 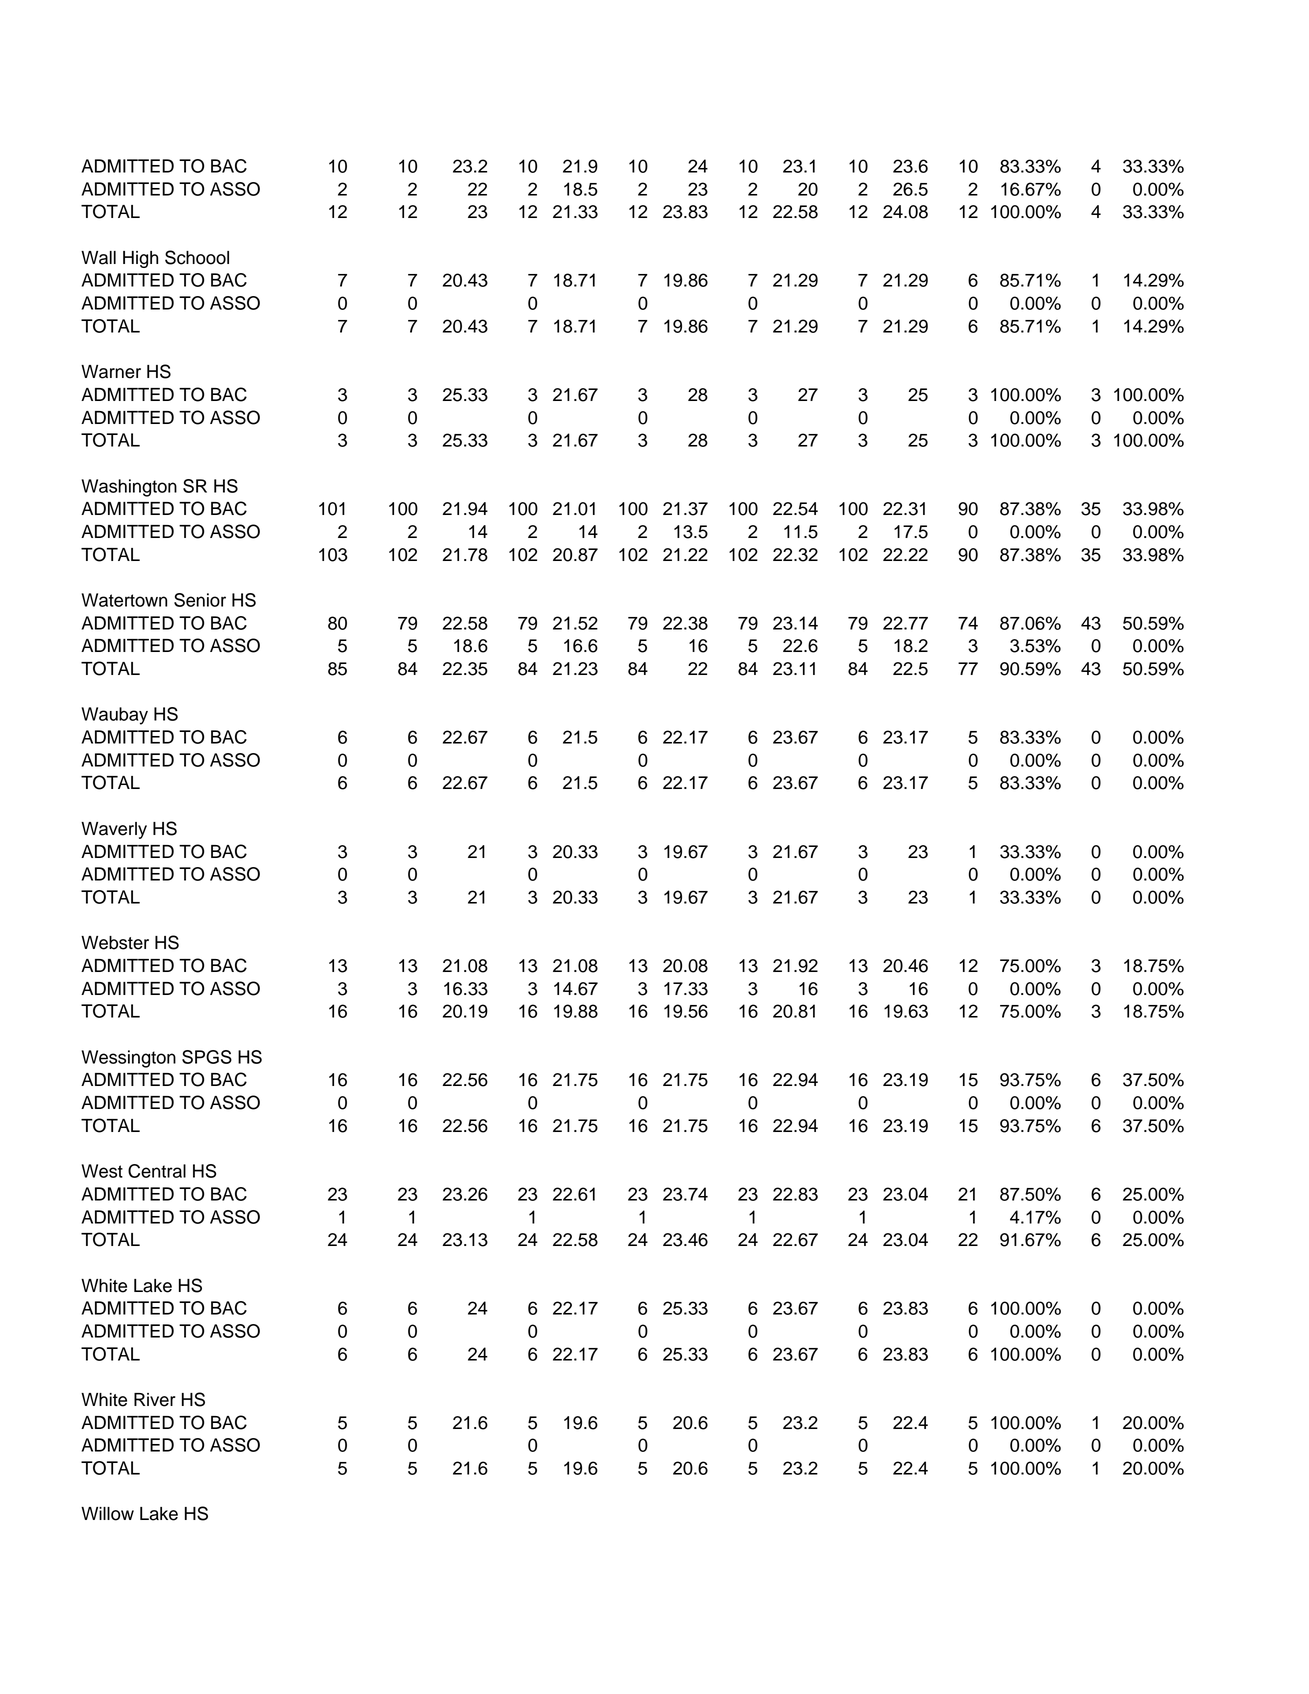 What do you see at coordinates (102, 1171) in the screenshot?
I see `West` at bounding box center [102, 1171].
